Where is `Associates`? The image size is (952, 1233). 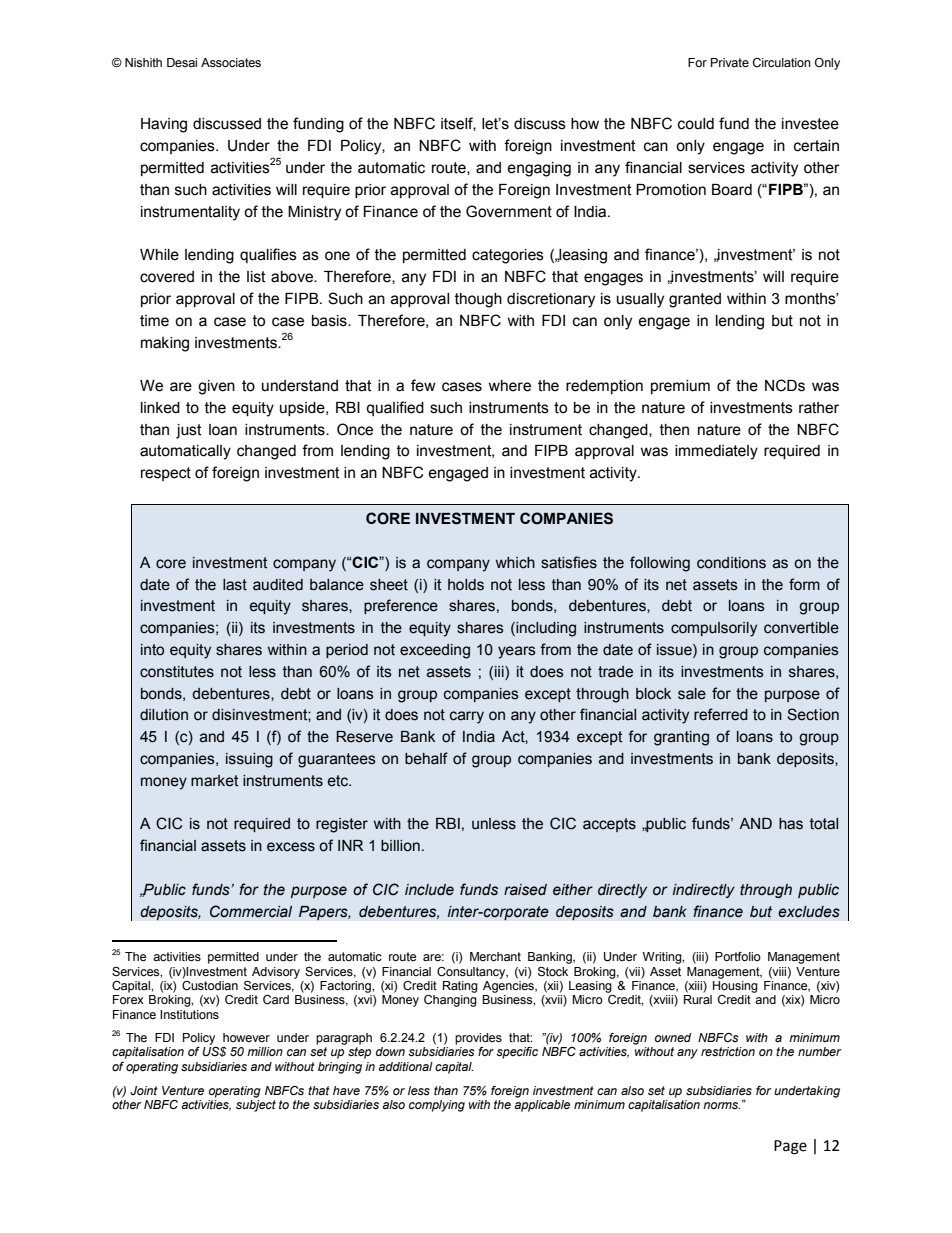 Associates is located at coordinates (231, 63).
